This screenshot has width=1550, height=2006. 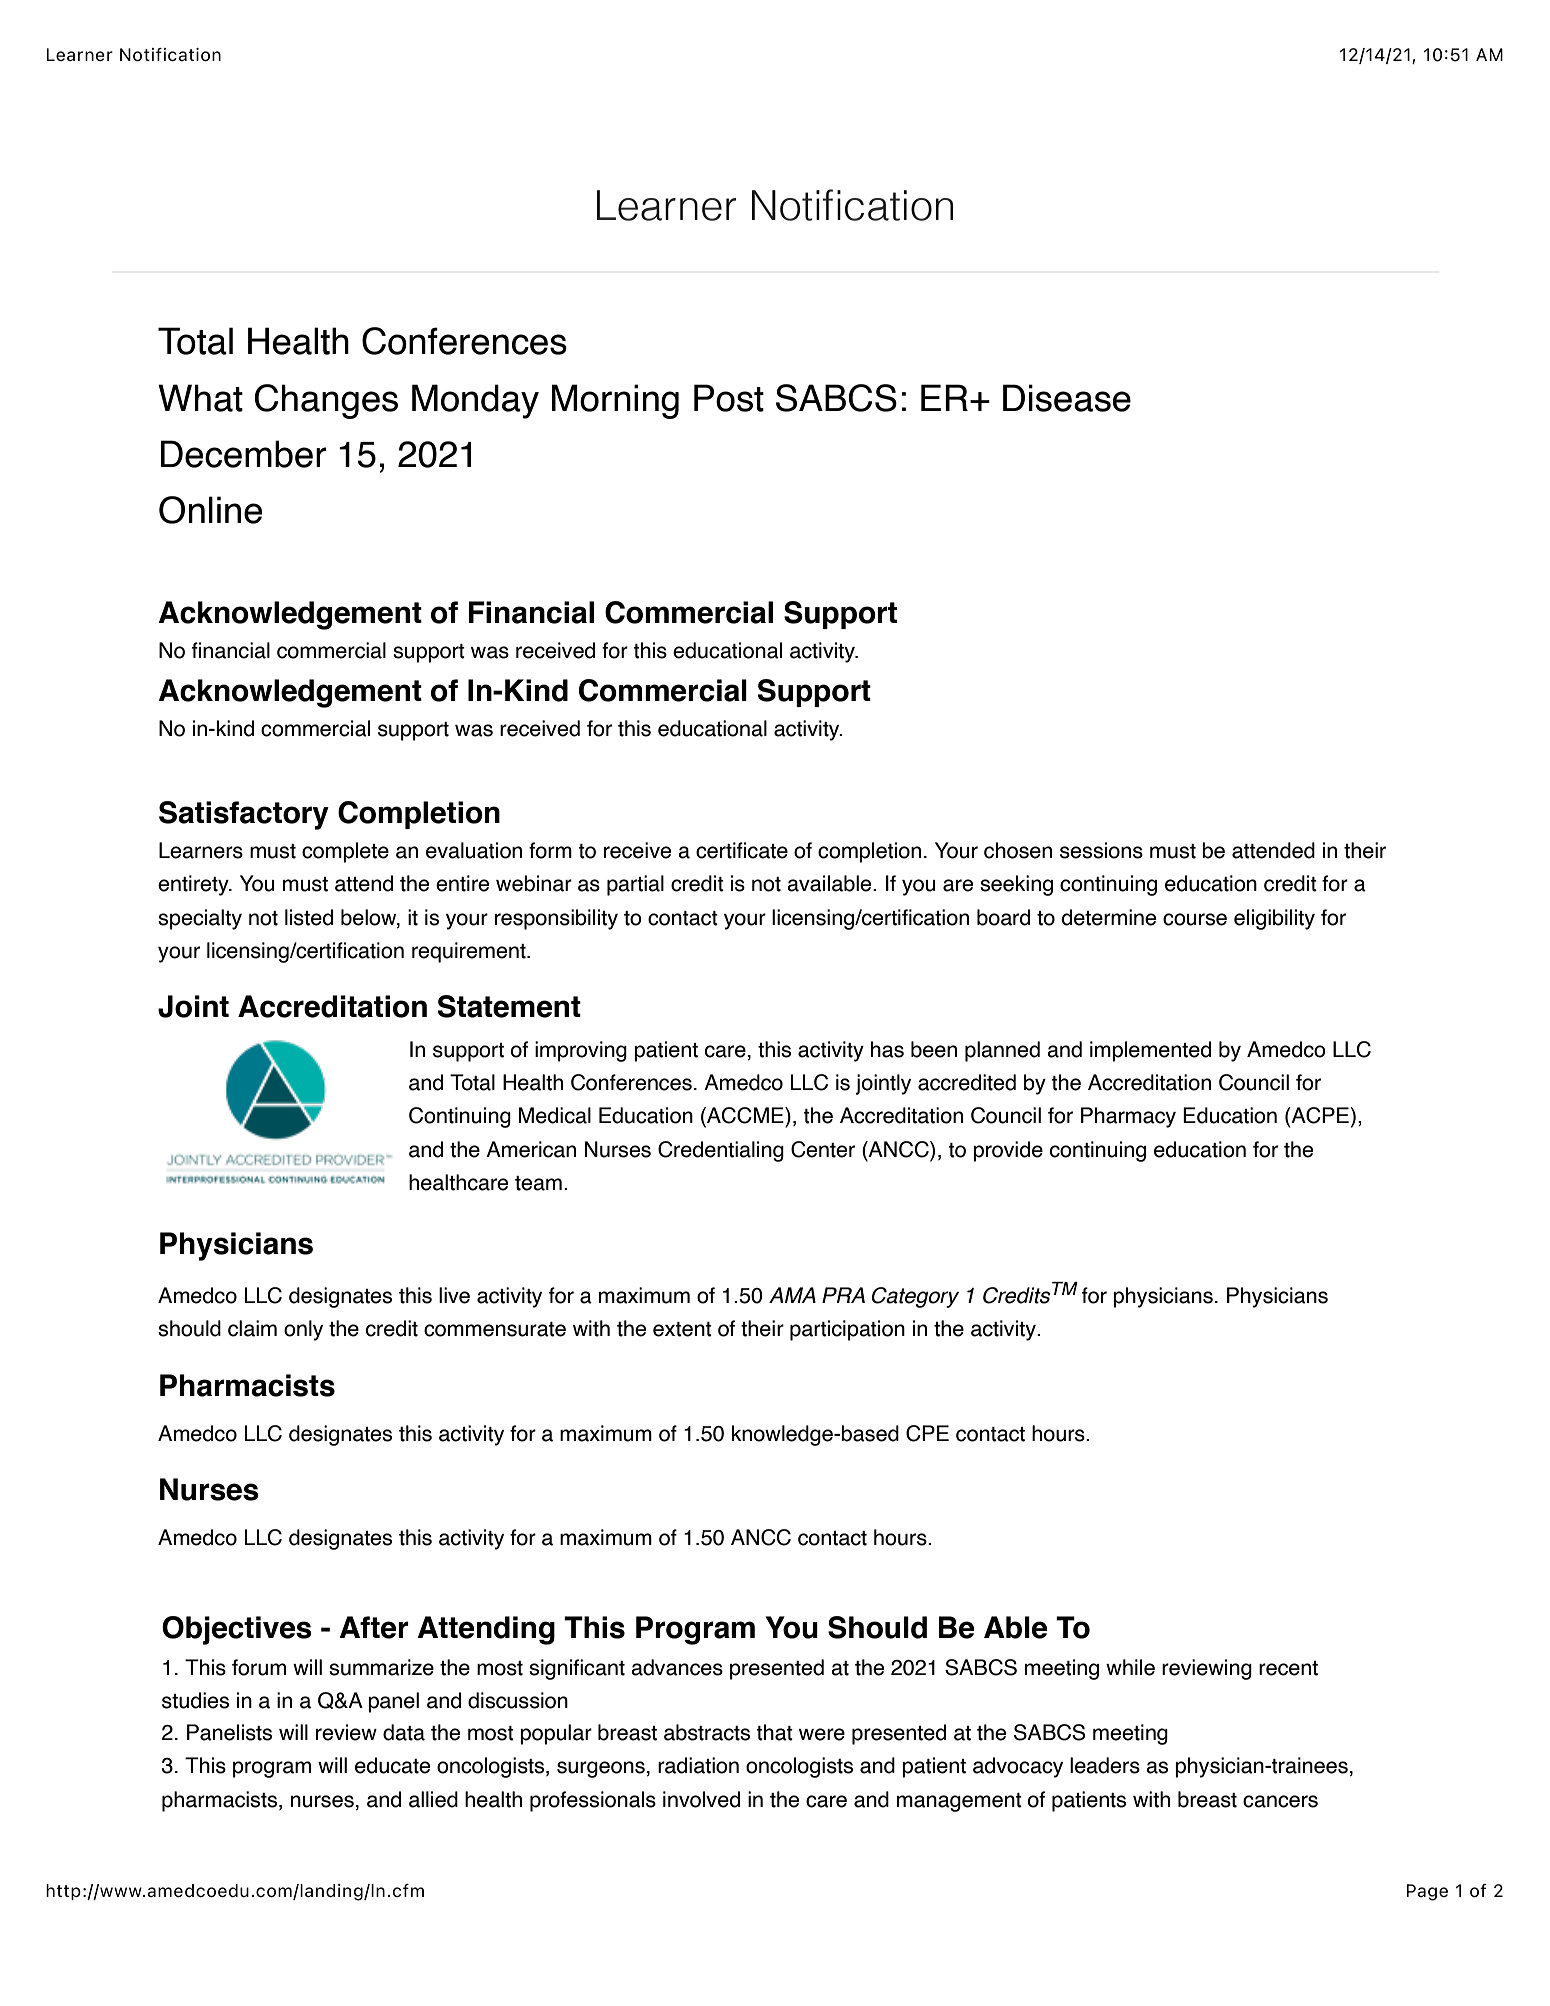 I want to click on Post, so click(x=729, y=398).
